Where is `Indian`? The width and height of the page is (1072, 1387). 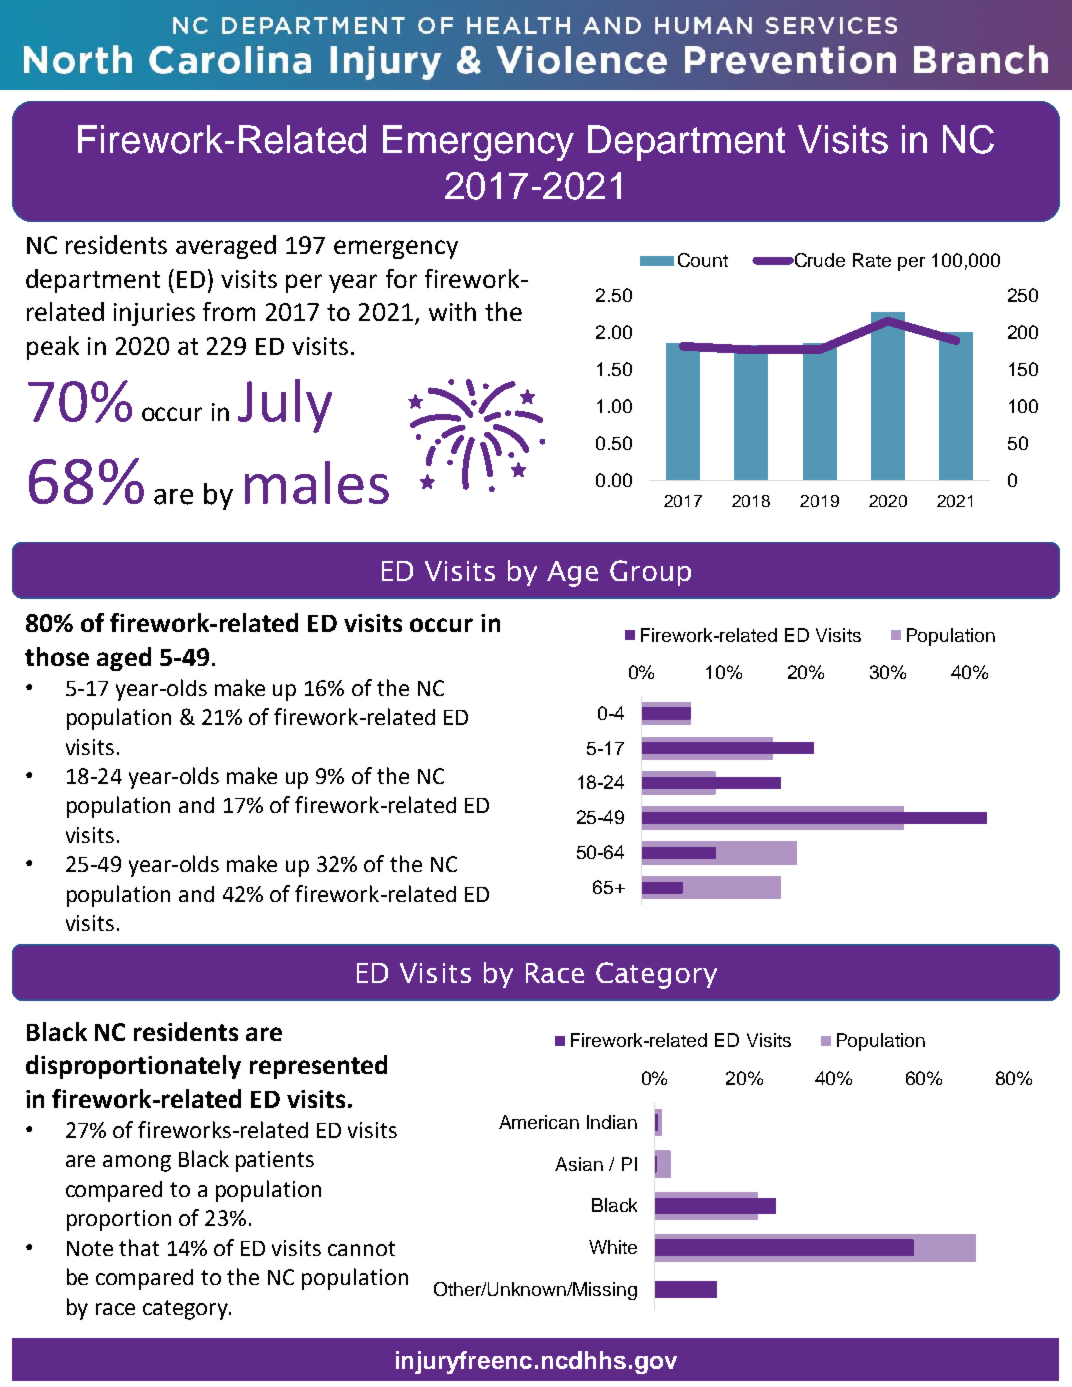 Indian is located at coordinates (612, 1122).
